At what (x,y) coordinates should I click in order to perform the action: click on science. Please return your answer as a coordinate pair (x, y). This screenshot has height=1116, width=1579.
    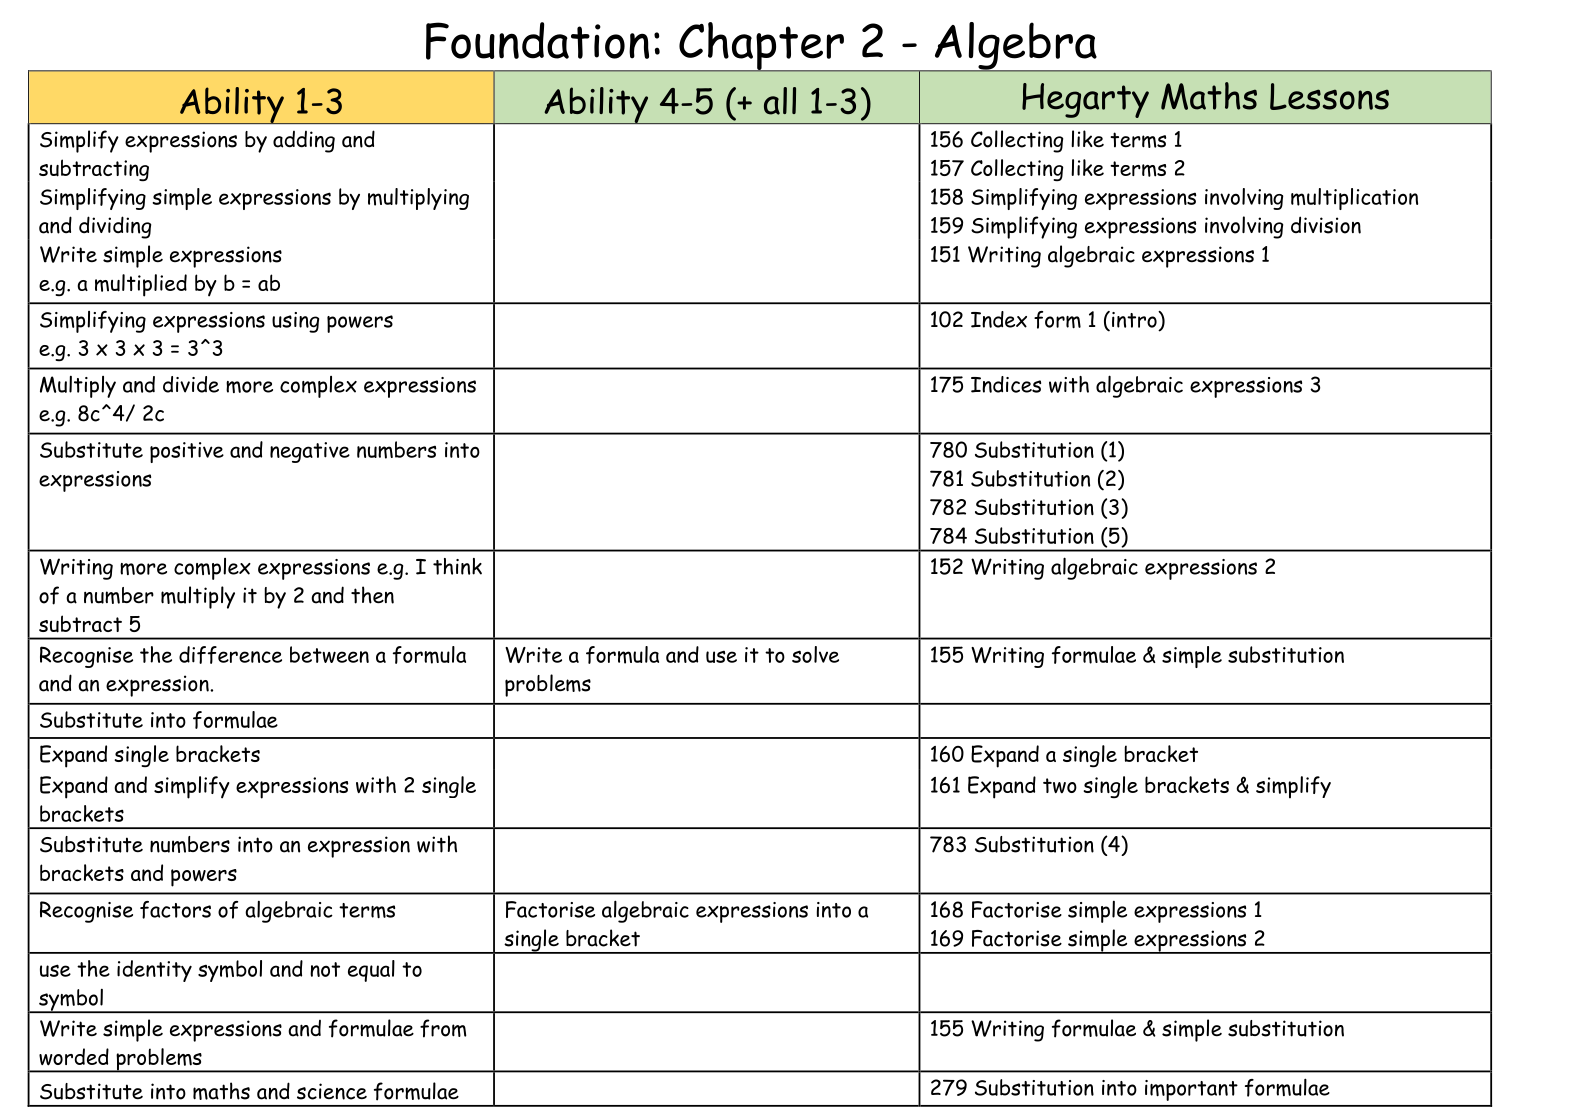
    Looking at the image, I should click on (332, 1091).
